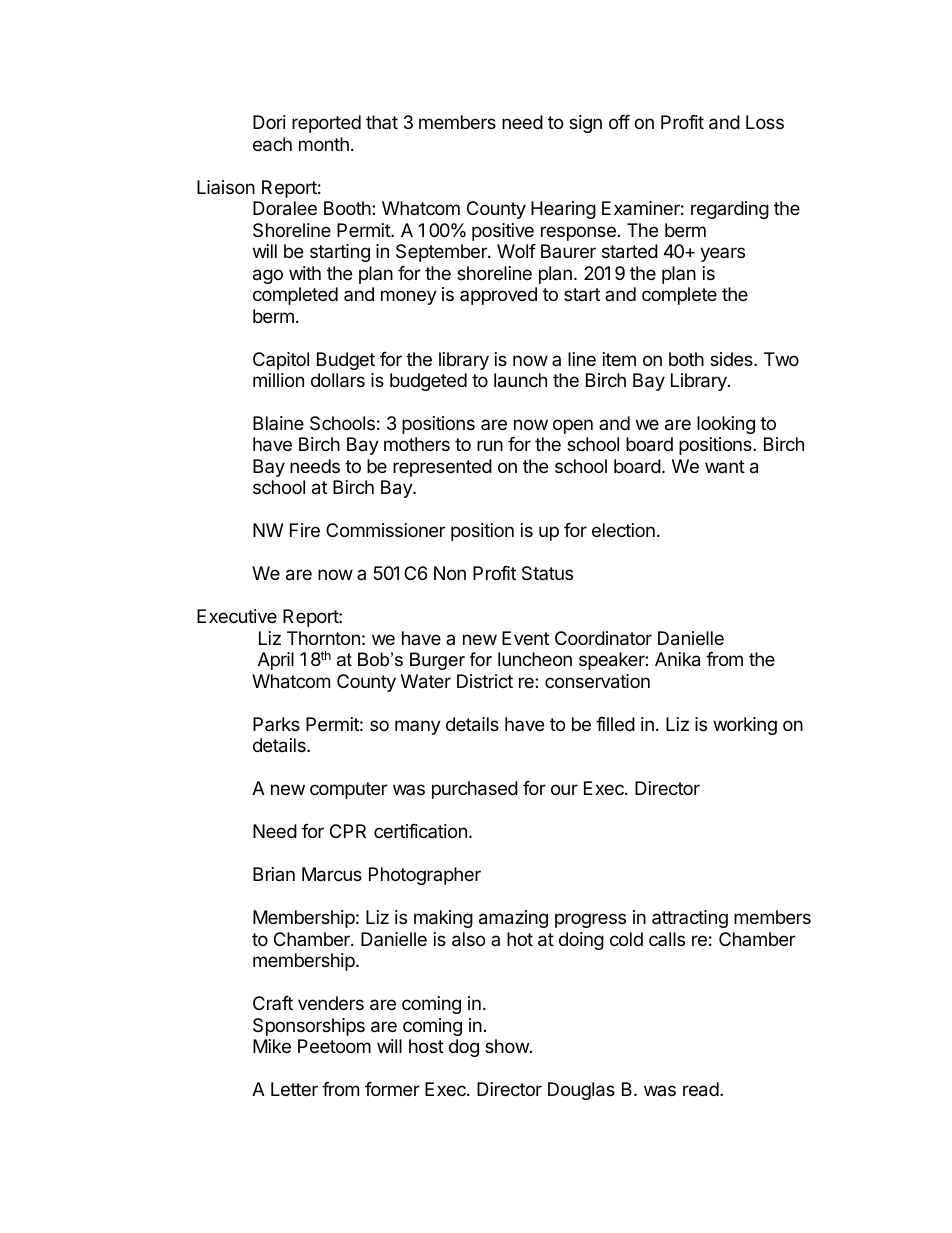 This image has width=952, height=1233. What do you see at coordinates (490, 445) in the image?
I see `run` at bounding box center [490, 445].
